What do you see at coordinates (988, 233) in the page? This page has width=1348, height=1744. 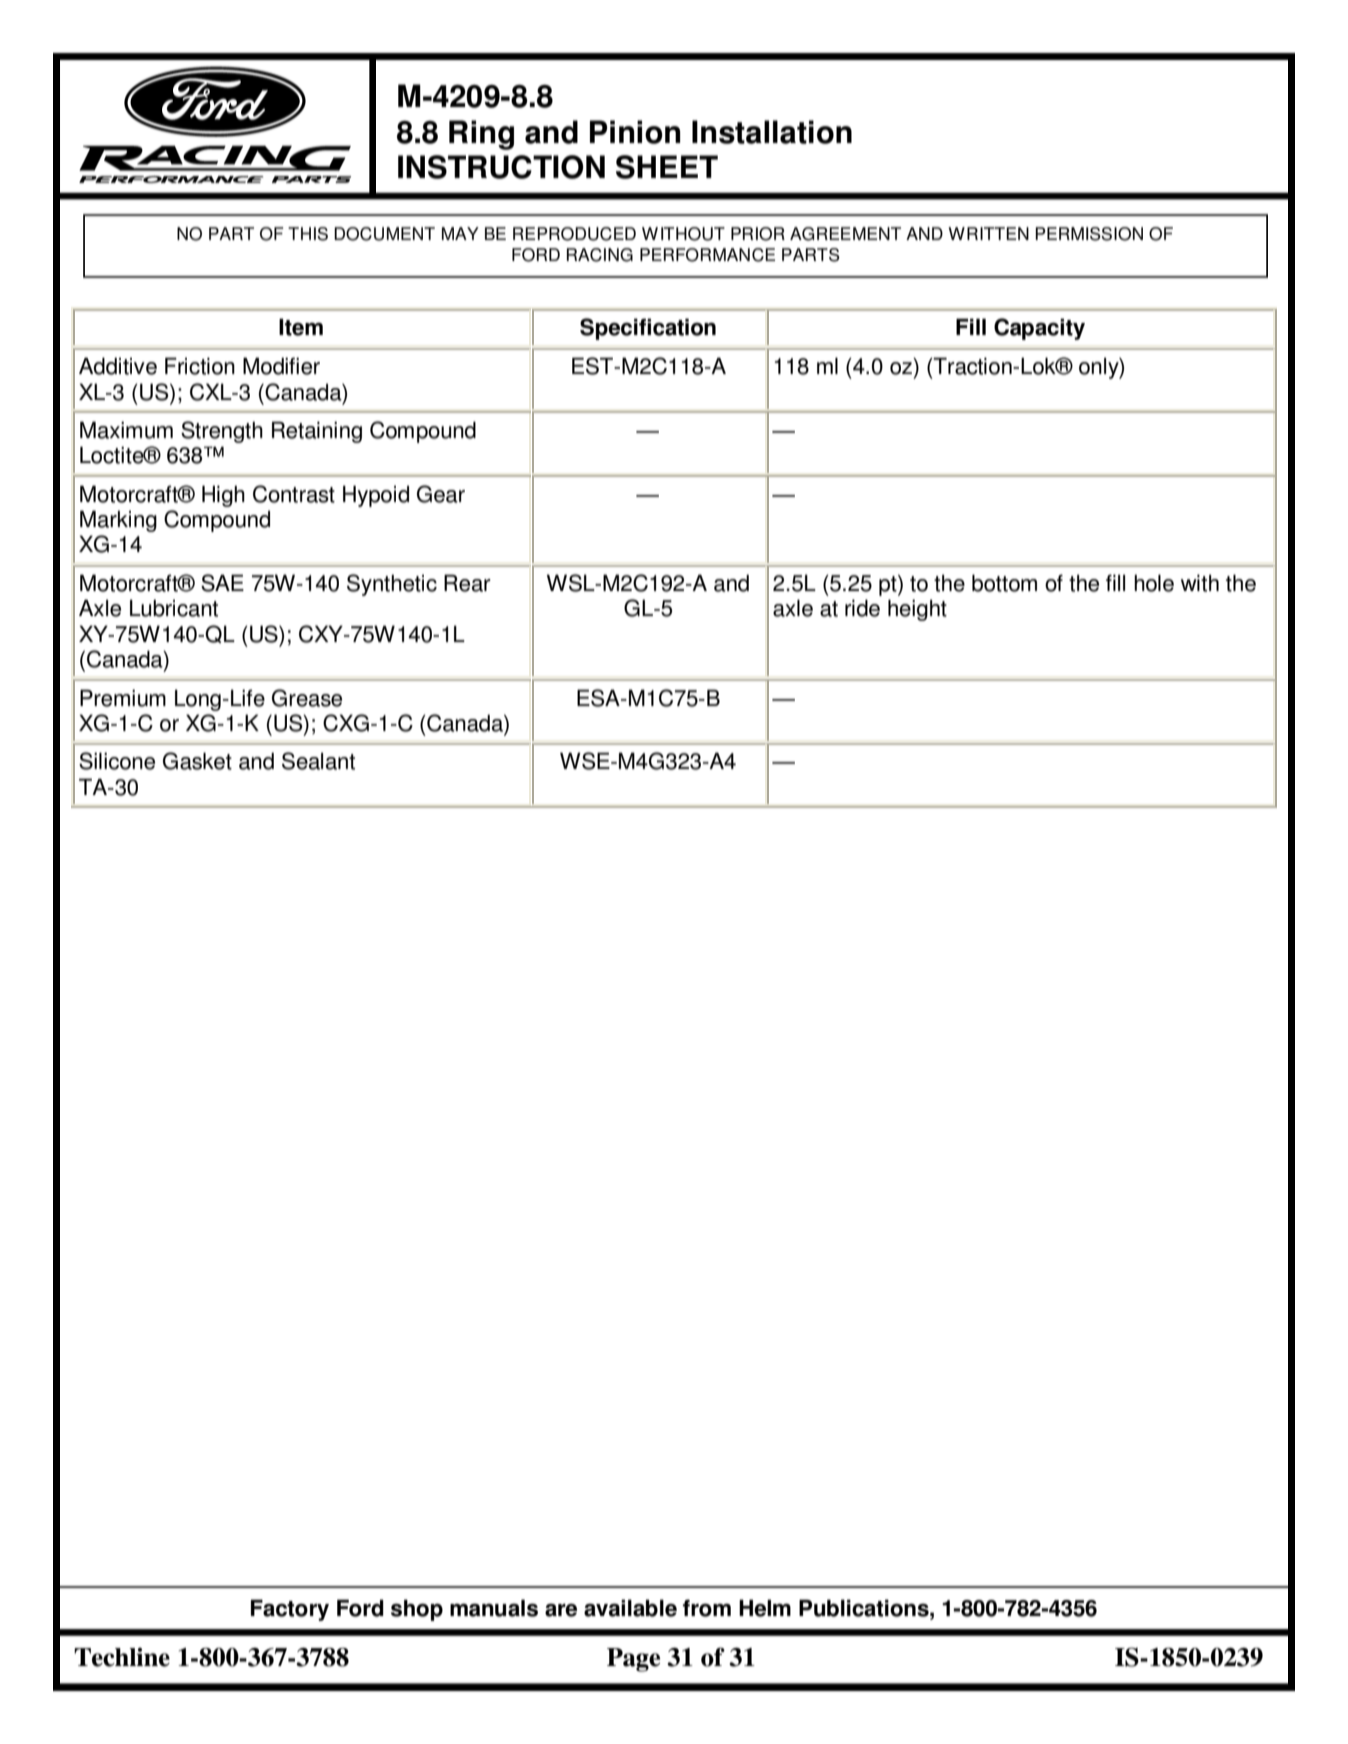 I see `WRITTEN` at bounding box center [988, 233].
